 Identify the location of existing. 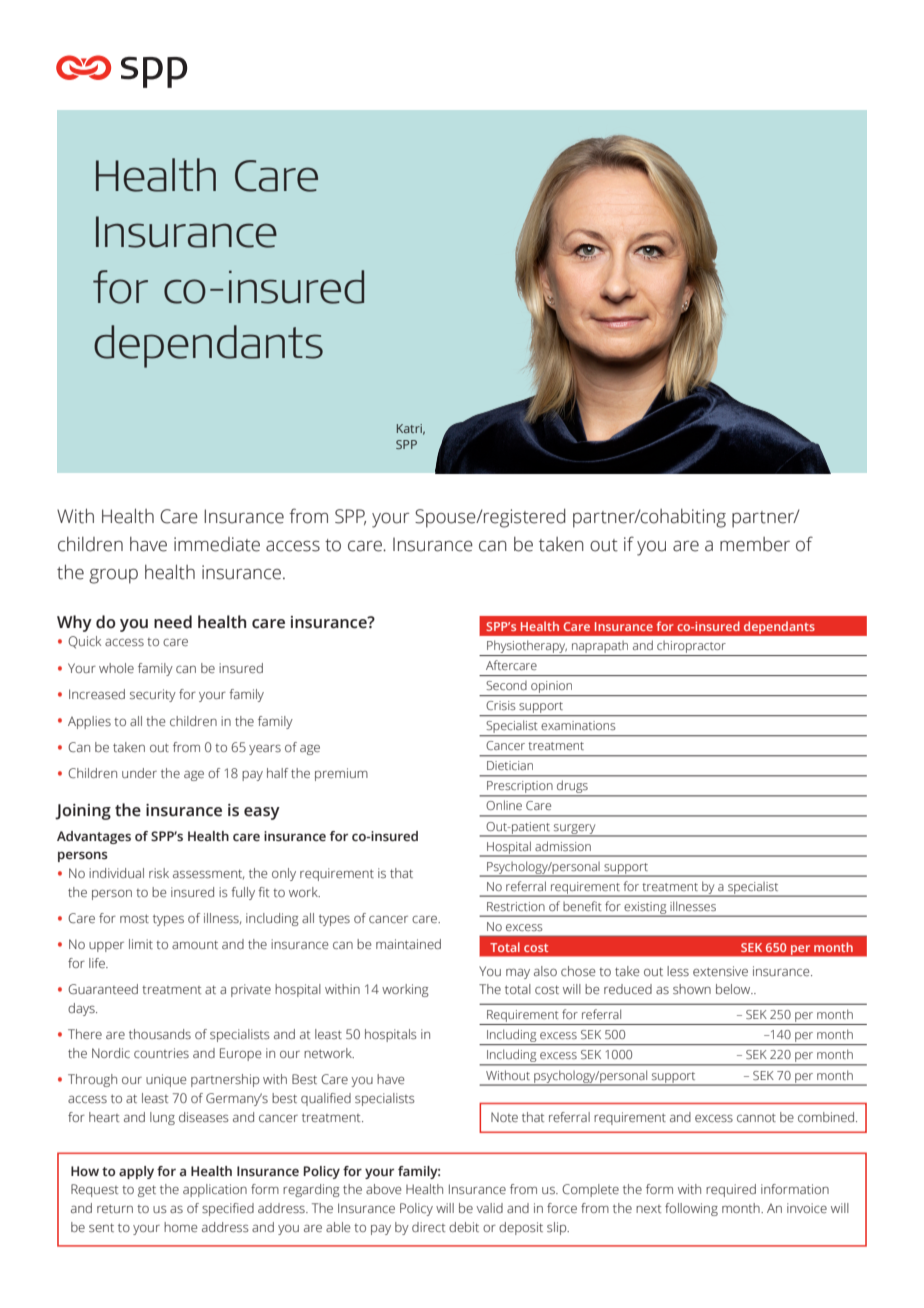
(645, 909).
